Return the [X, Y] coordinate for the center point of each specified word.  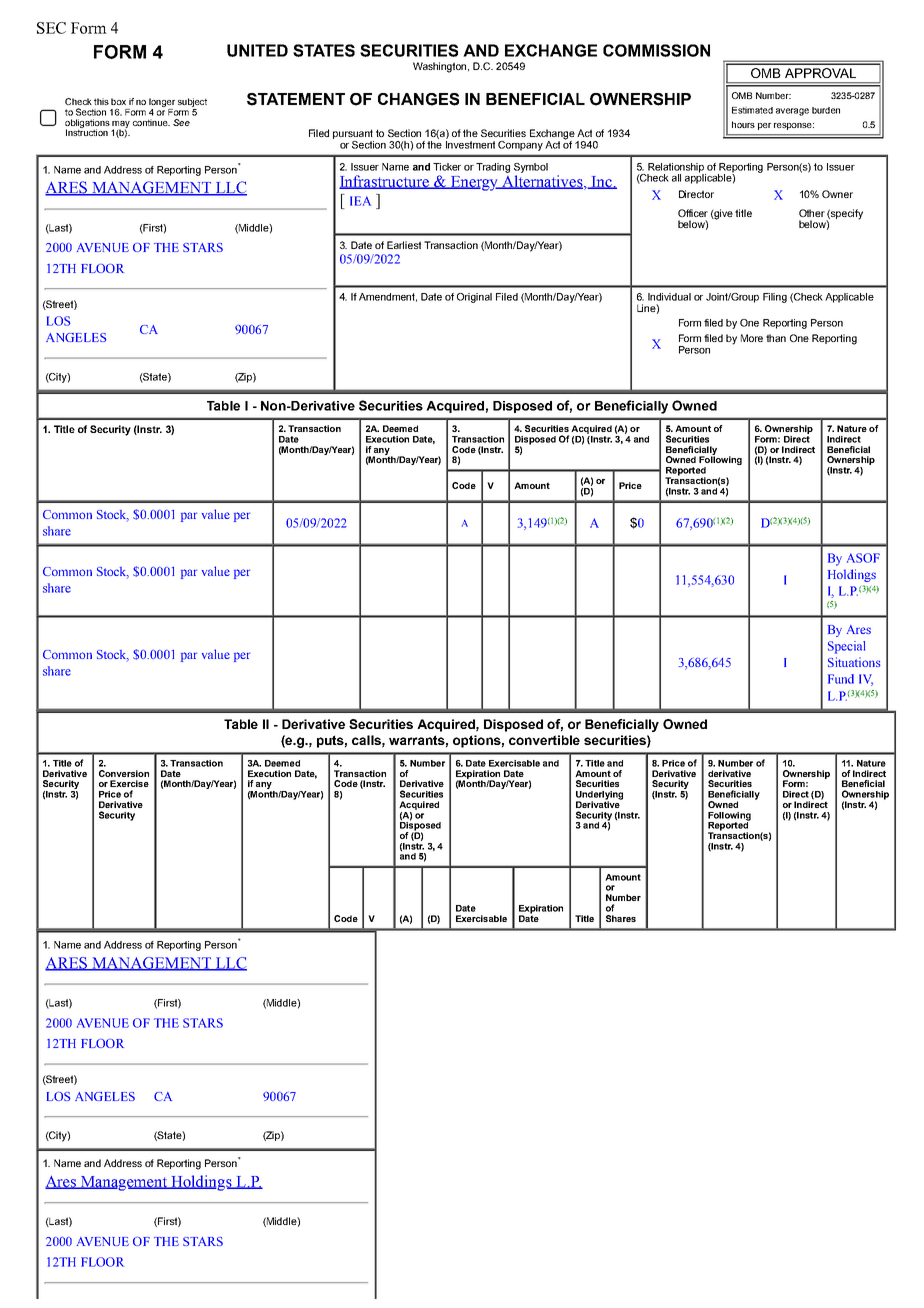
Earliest [404, 245]
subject [192, 102]
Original [474, 298]
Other [812, 213]
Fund [841, 679]
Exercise [129, 783]
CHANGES [418, 99]
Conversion [124, 773]
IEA [360, 201]
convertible [544, 740]
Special [846, 647]
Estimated [752, 110]
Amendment [388, 297]
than [776, 338]
